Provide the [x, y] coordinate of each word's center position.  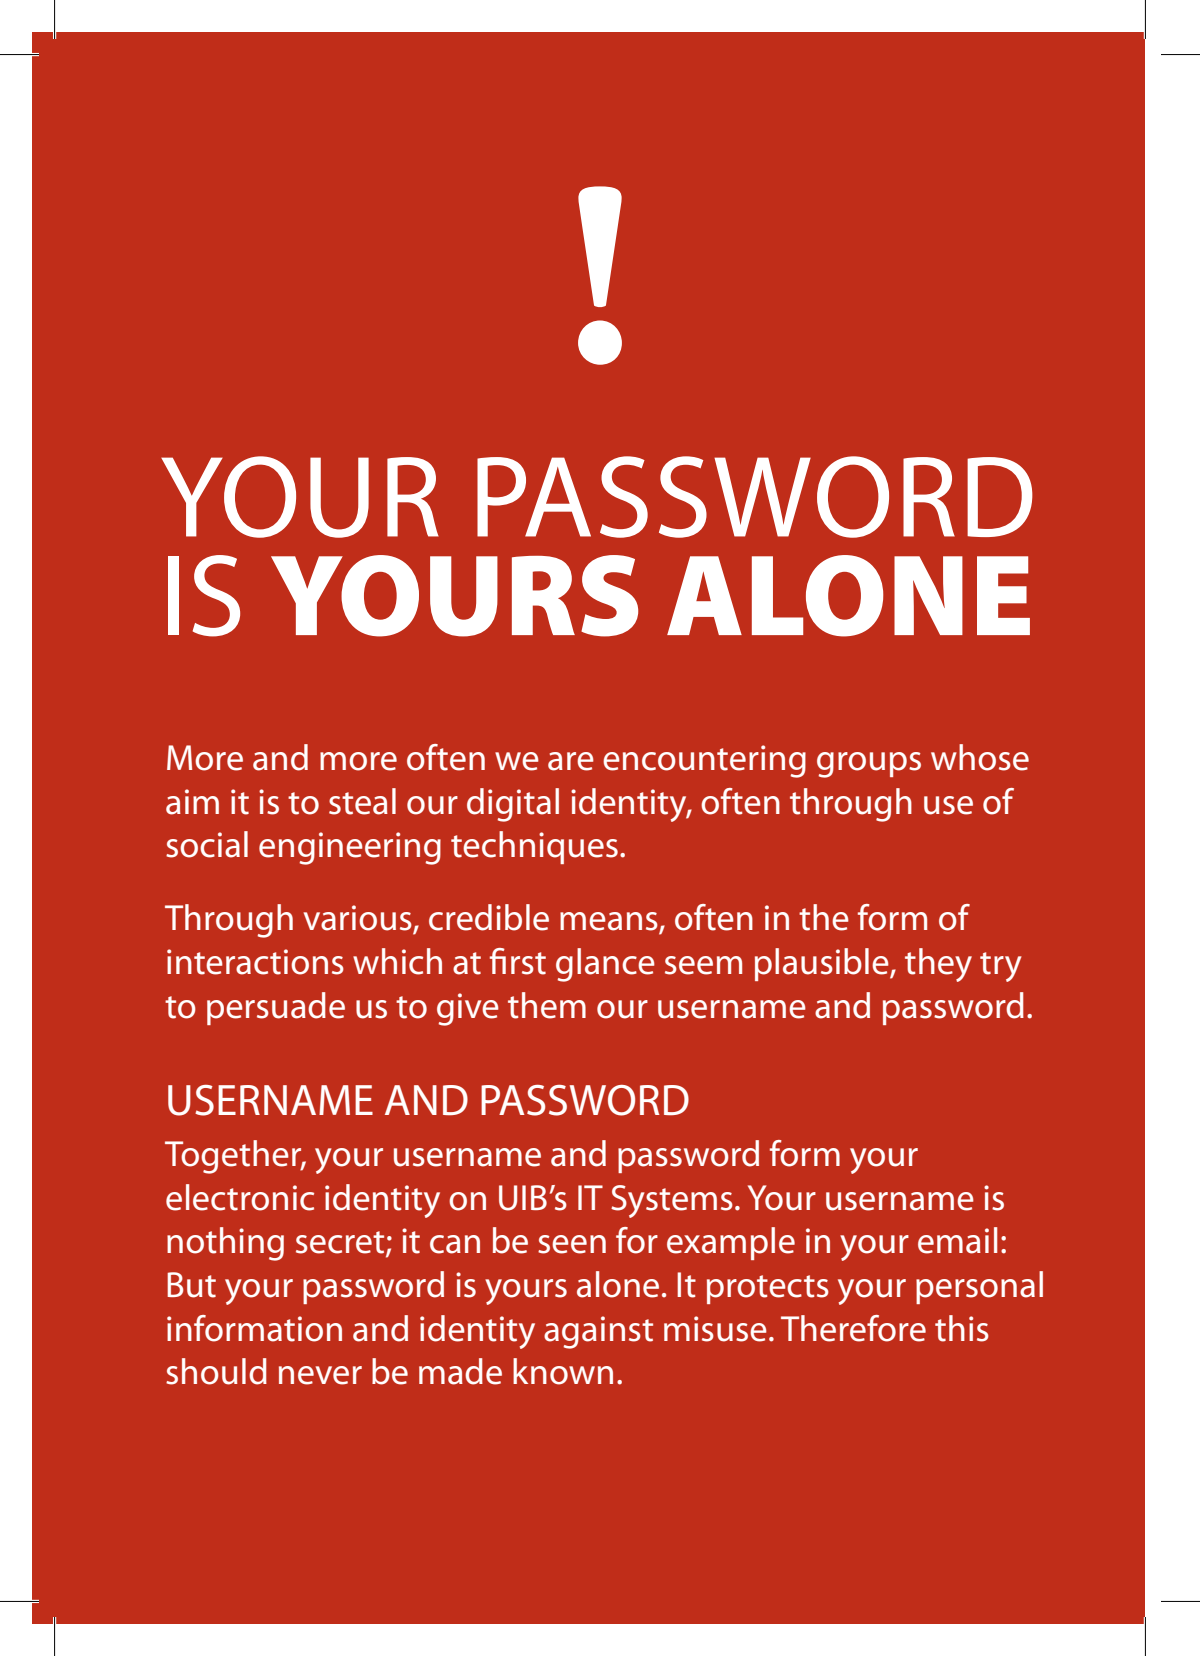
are [571, 761]
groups [869, 765]
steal [362, 801]
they [938, 965]
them [547, 1005]
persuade [276, 1008]
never [320, 1375]
